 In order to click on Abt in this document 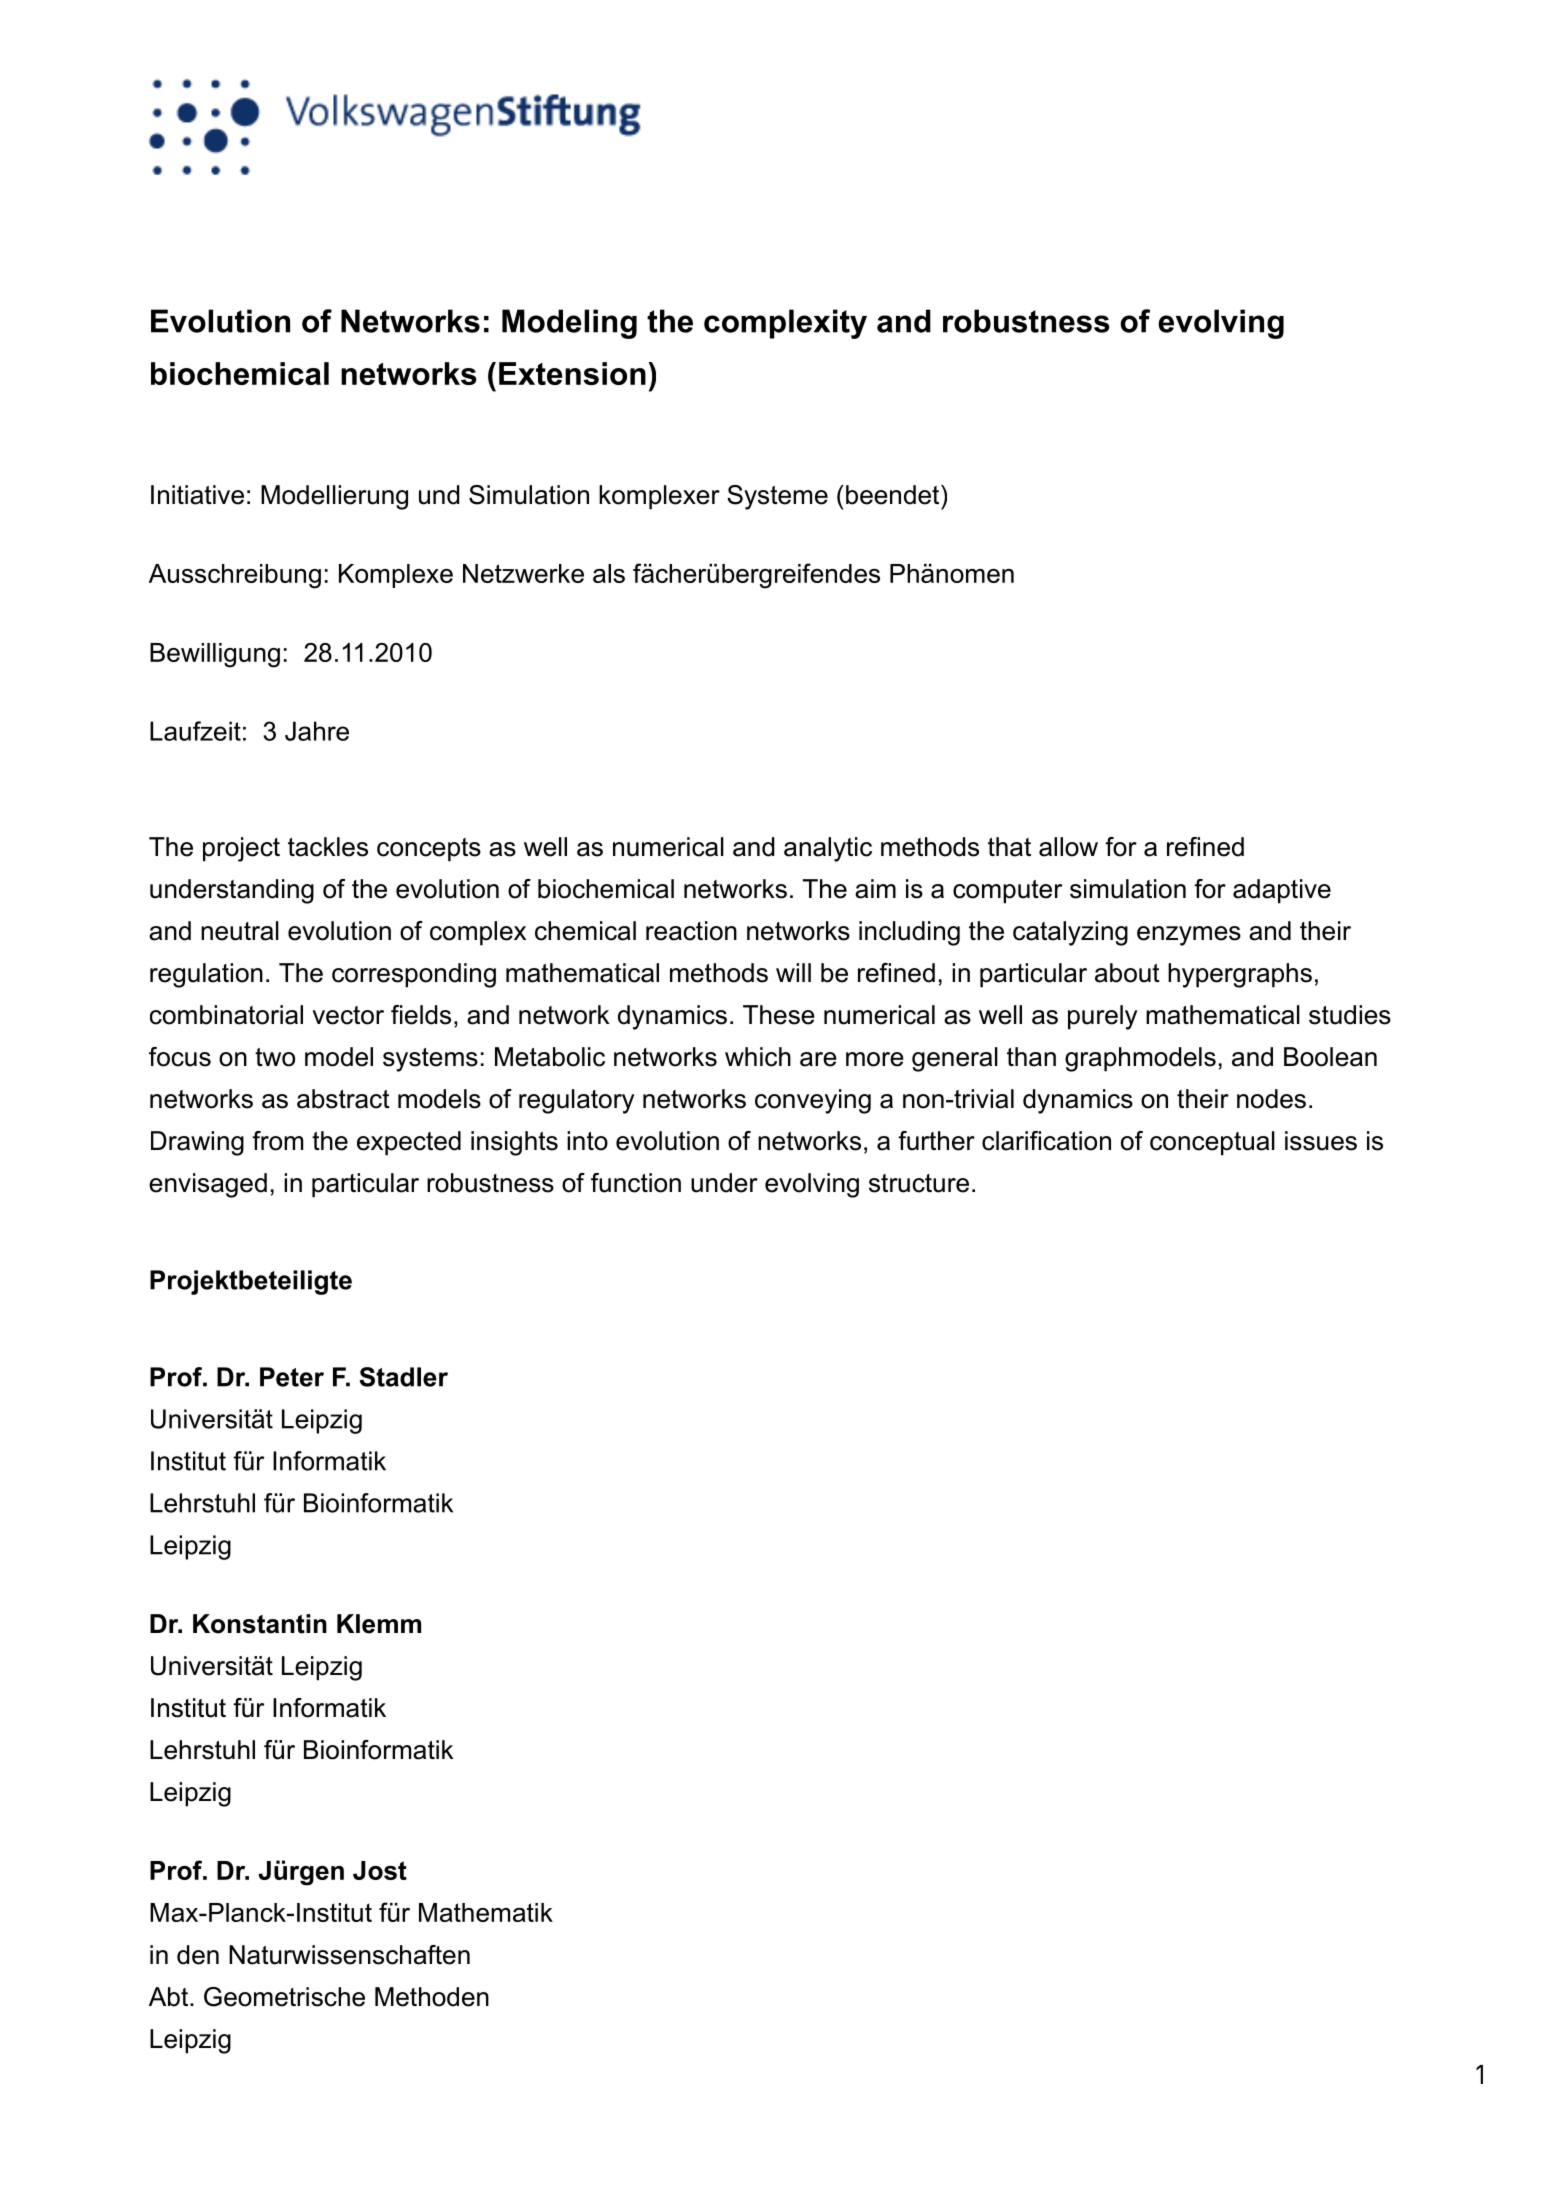, I will do `click(170, 1997)`.
